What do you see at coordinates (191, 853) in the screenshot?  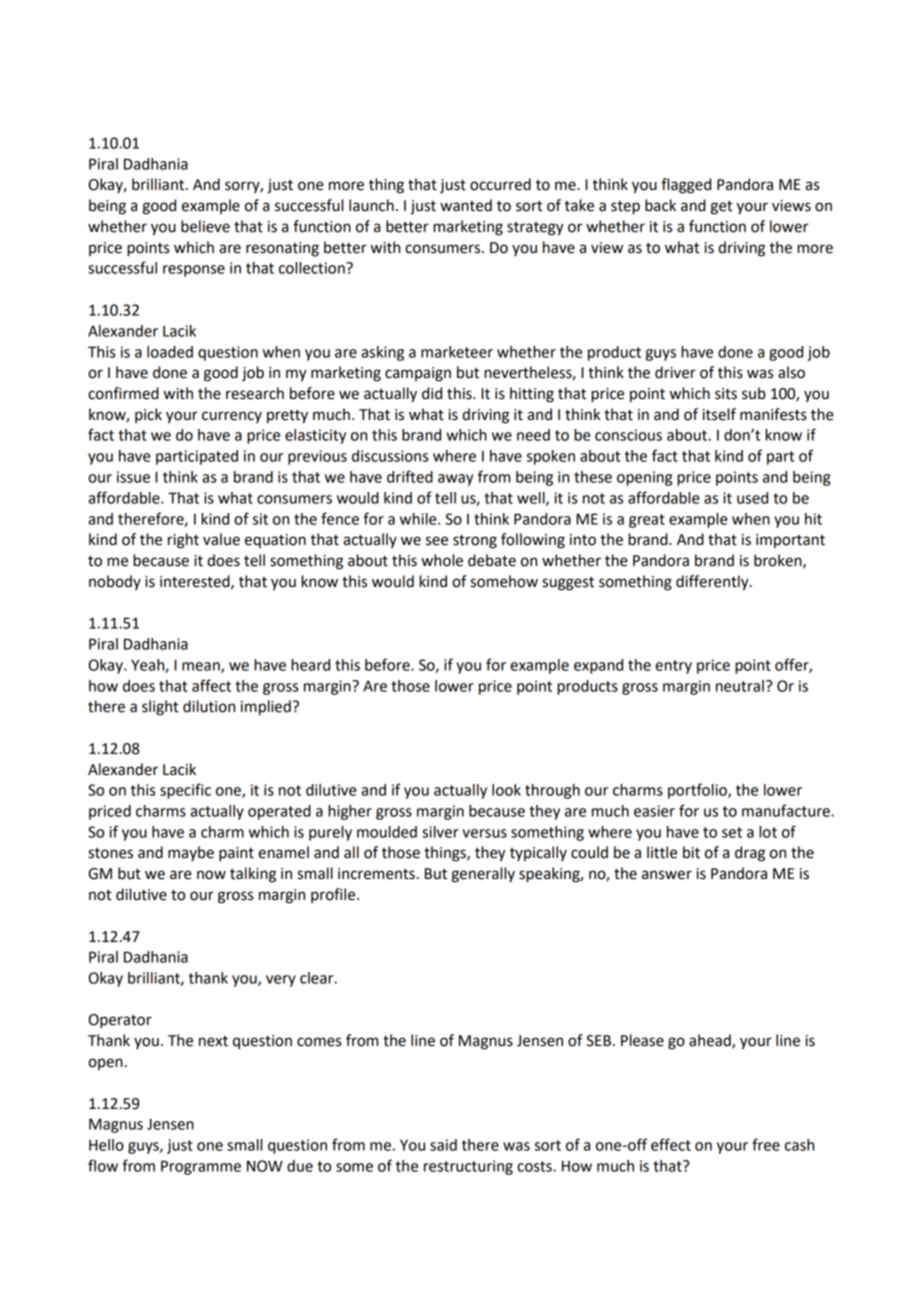 I see `maybe` at bounding box center [191, 853].
